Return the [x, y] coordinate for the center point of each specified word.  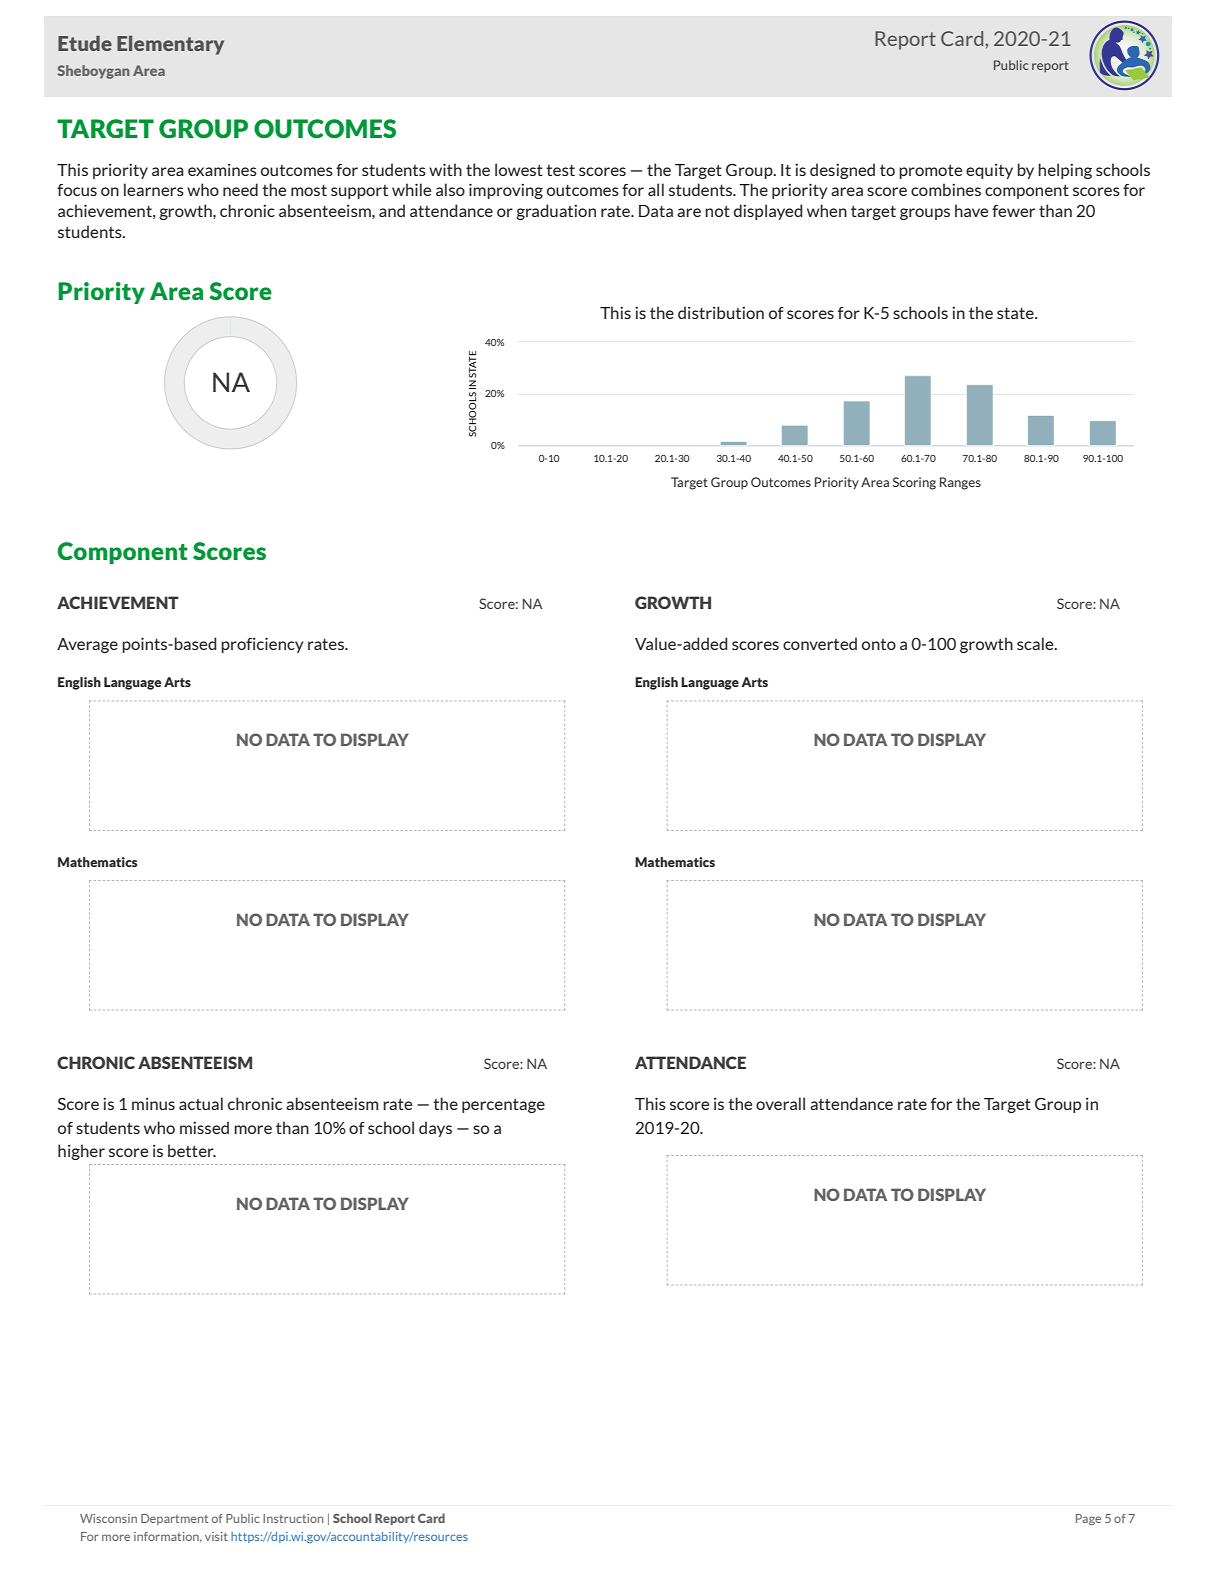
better [192, 1150]
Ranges [960, 483]
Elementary [170, 45]
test [560, 170]
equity [989, 171]
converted [820, 643]
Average [87, 645]
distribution [721, 312]
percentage [503, 1105]
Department [174, 1519]
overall [780, 1103]
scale [1036, 643]
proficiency [262, 645]
